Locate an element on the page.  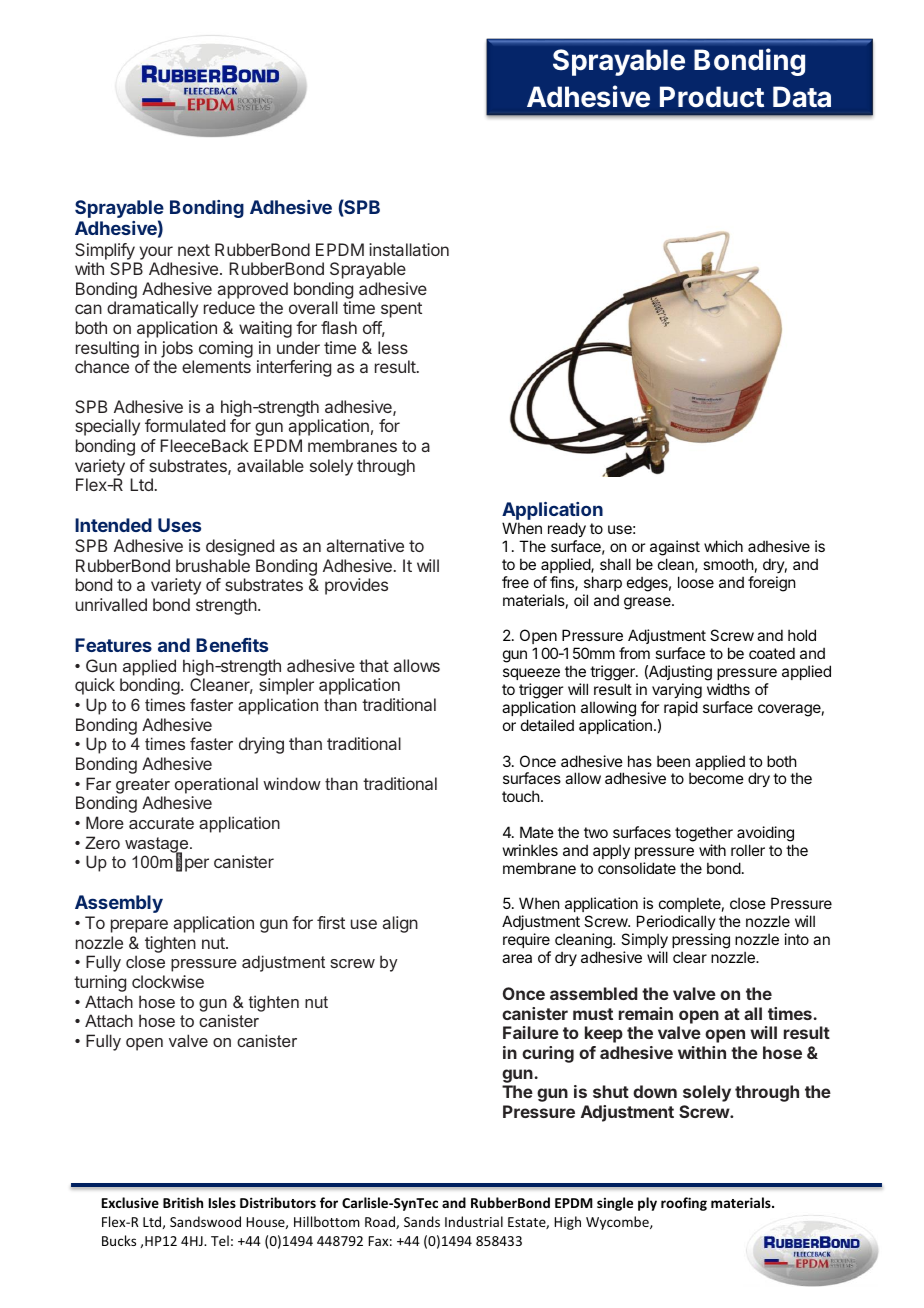
that is located at coordinates (374, 665).
